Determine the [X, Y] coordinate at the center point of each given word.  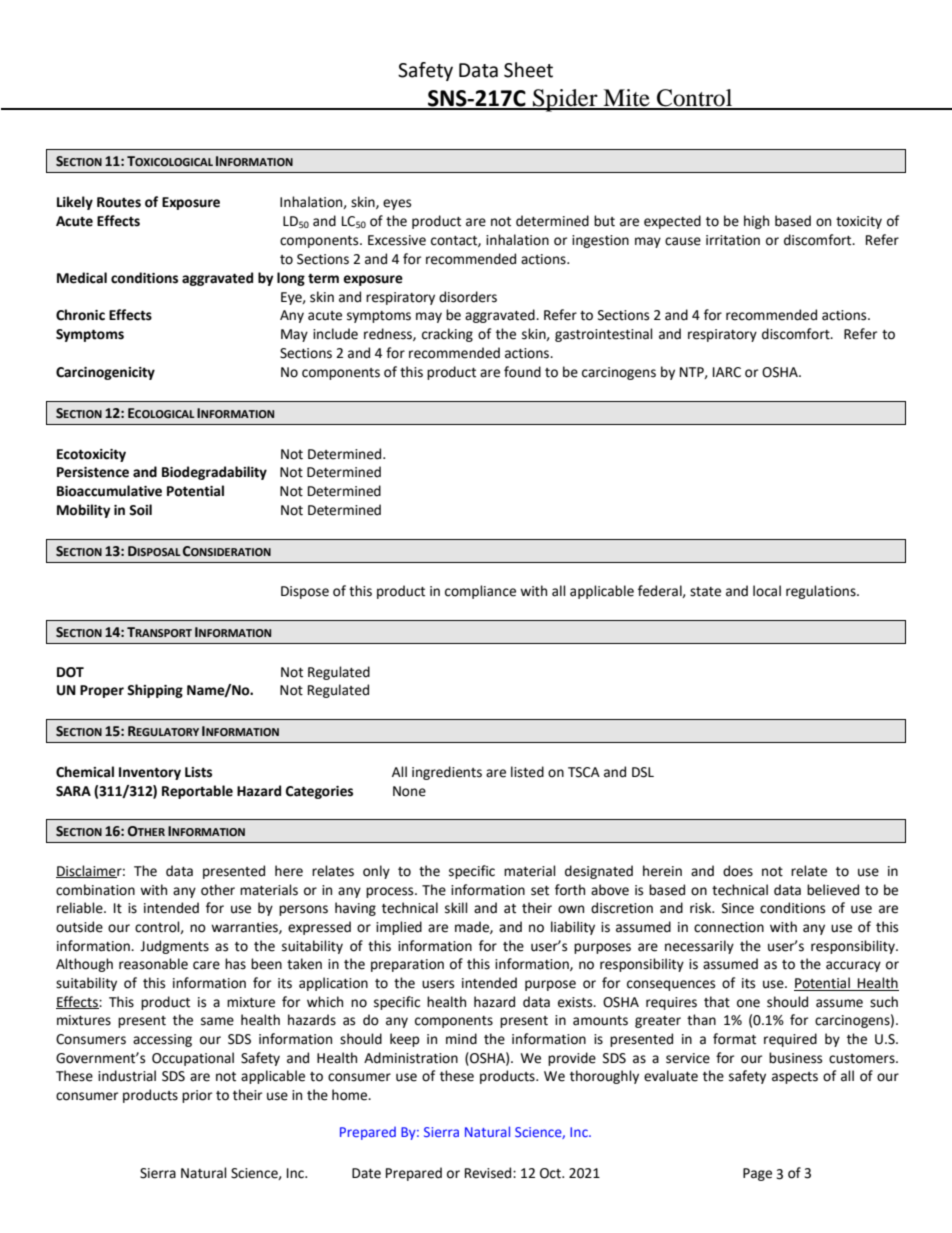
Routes [119, 202]
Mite [626, 99]
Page [757, 1174]
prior [197, 1096]
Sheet [528, 70]
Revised [489, 1173]
